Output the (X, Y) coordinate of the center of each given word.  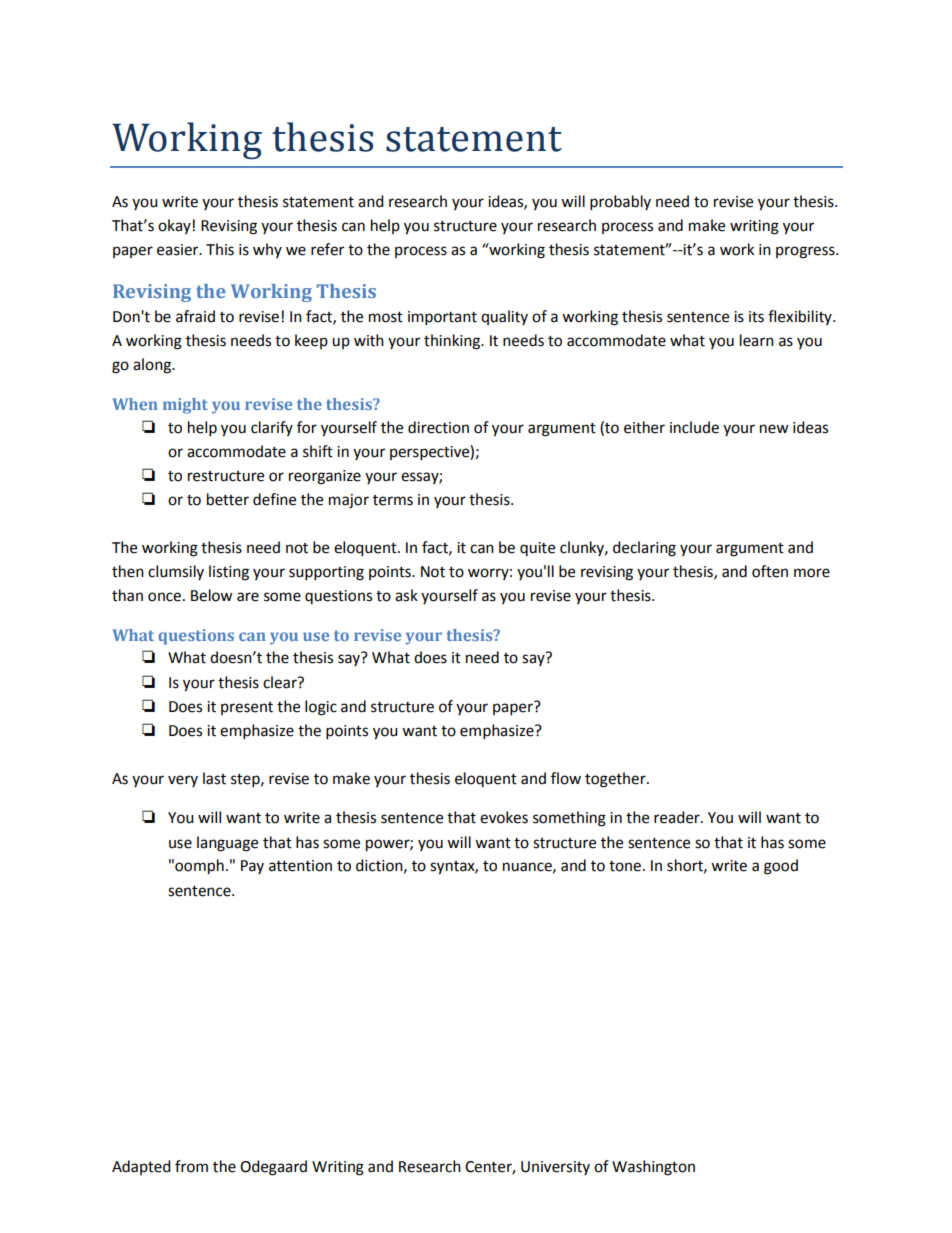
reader (678, 817)
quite (537, 549)
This (220, 249)
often (770, 571)
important (442, 318)
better (228, 499)
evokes (504, 817)
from (191, 1166)
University (555, 1168)
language (227, 844)
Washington (653, 1168)
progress (806, 252)
